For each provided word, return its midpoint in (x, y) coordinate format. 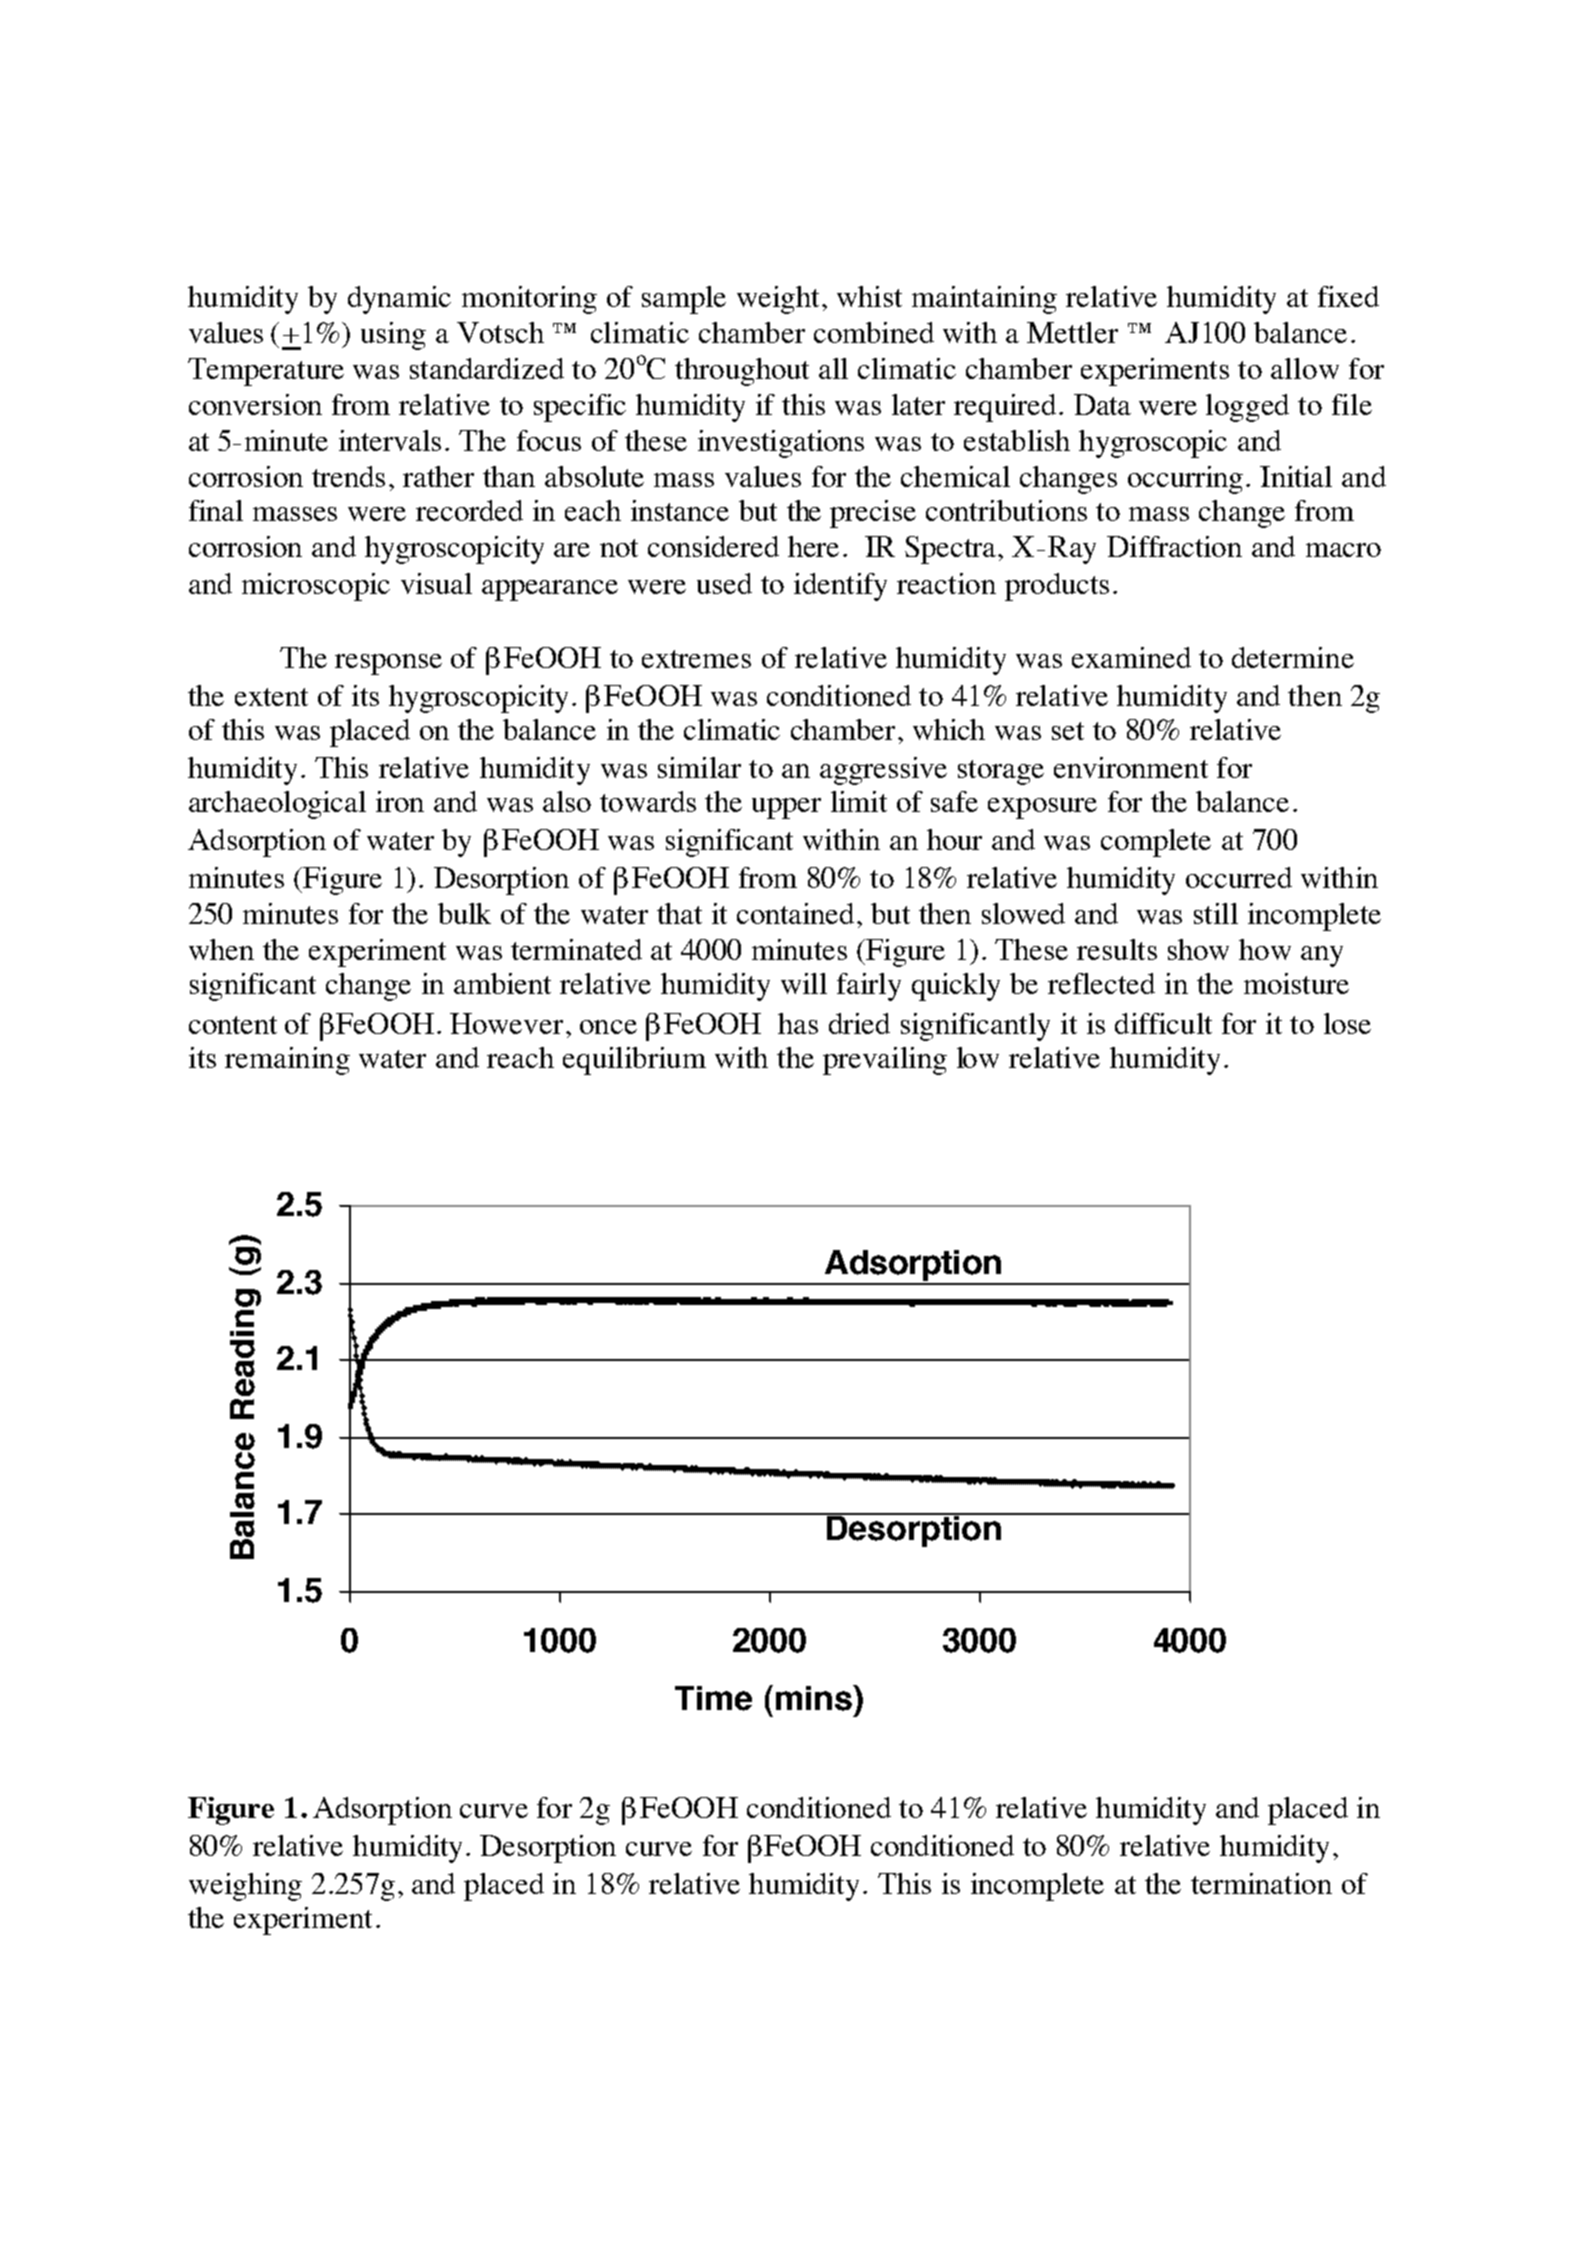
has (798, 1023)
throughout (742, 372)
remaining (287, 1061)
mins (815, 1698)
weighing (245, 1887)
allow (1305, 368)
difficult (1163, 1023)
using (393, 336)
